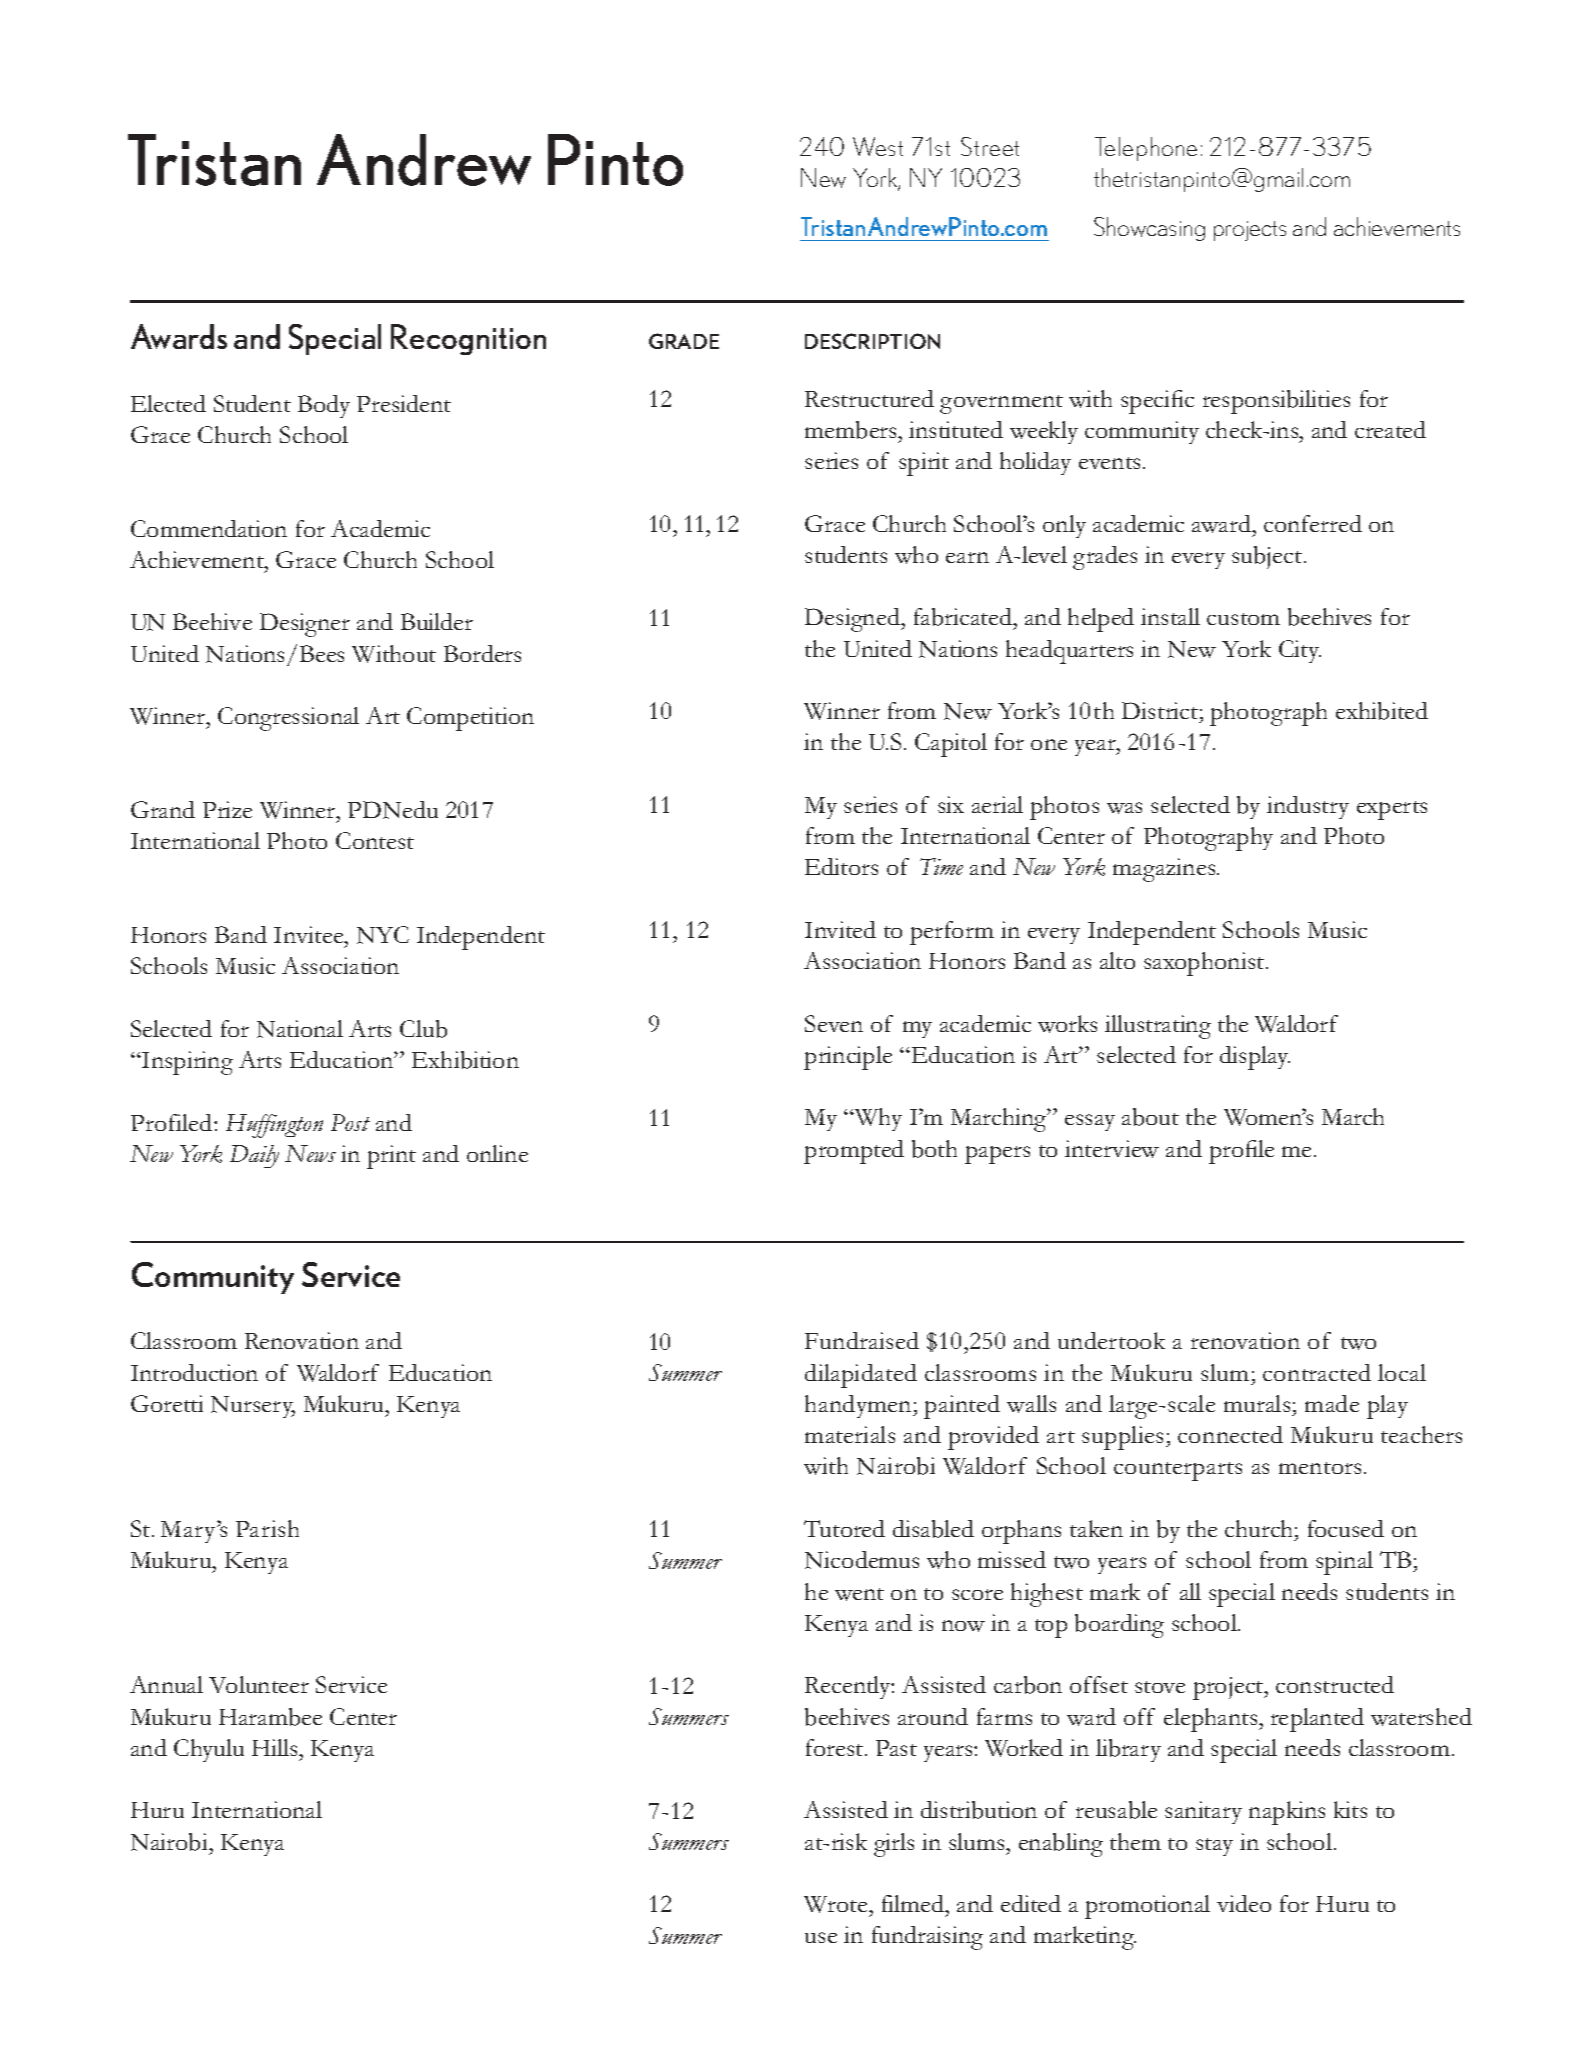 The image size is (1594, 2063). I want to click on Recognition, so click(468, 339).
